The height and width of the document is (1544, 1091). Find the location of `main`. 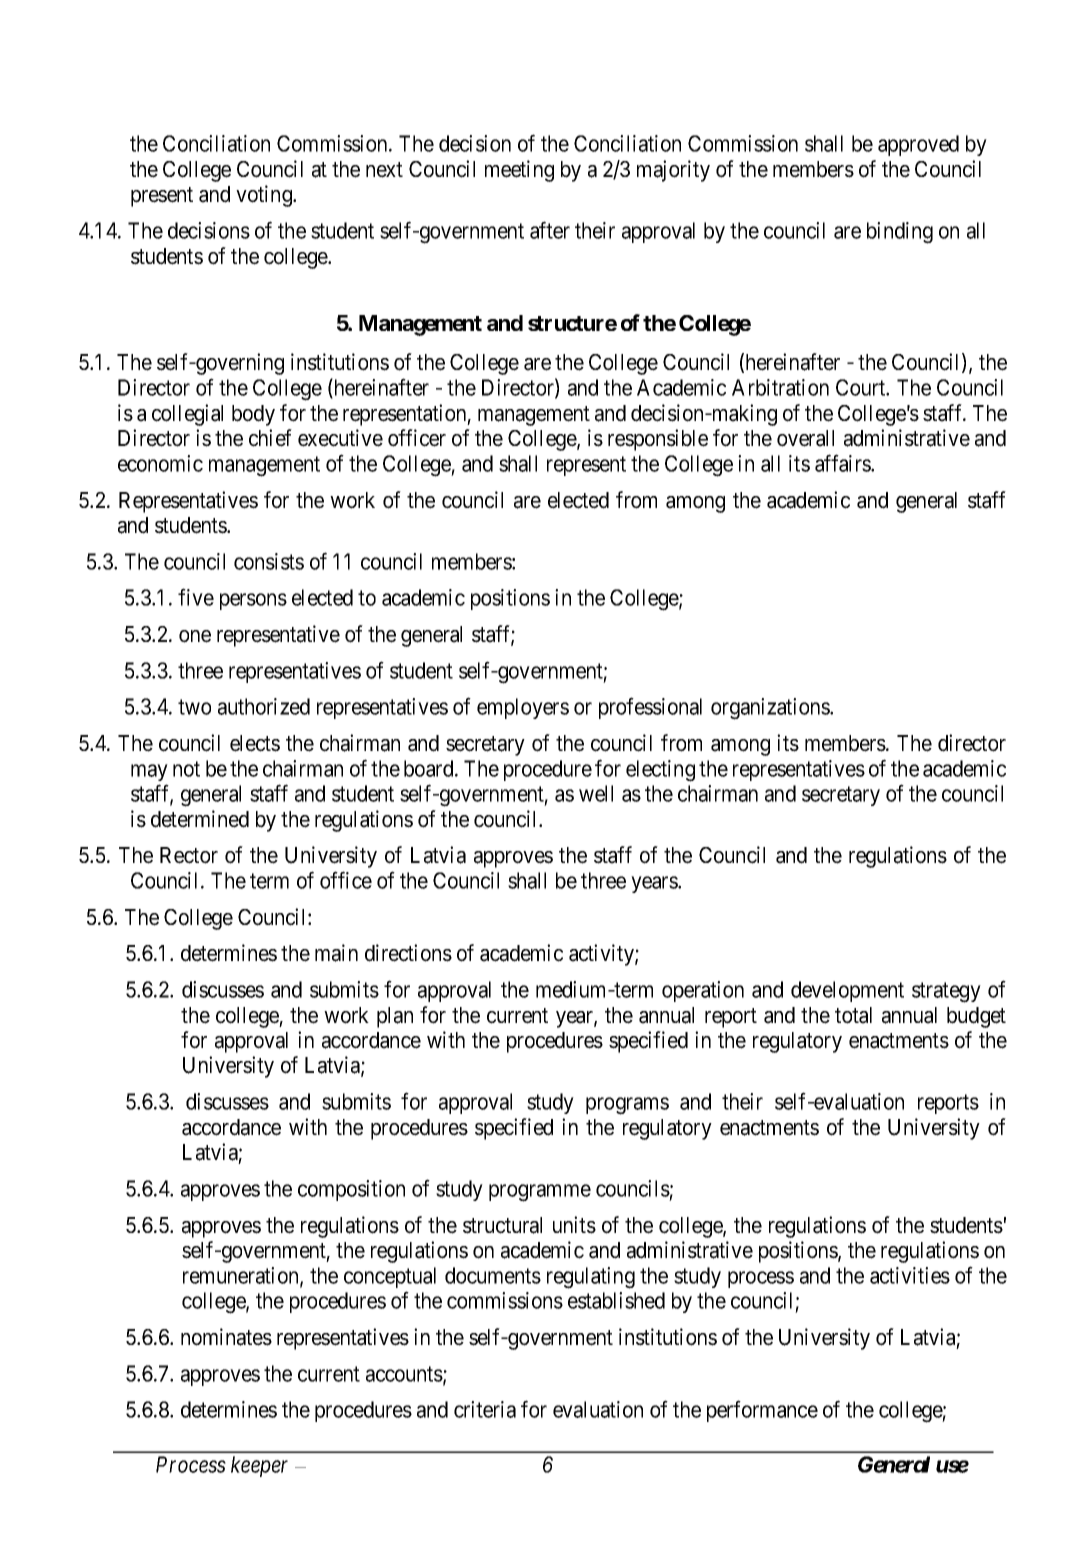

main is located at coordinates (336, 953).
